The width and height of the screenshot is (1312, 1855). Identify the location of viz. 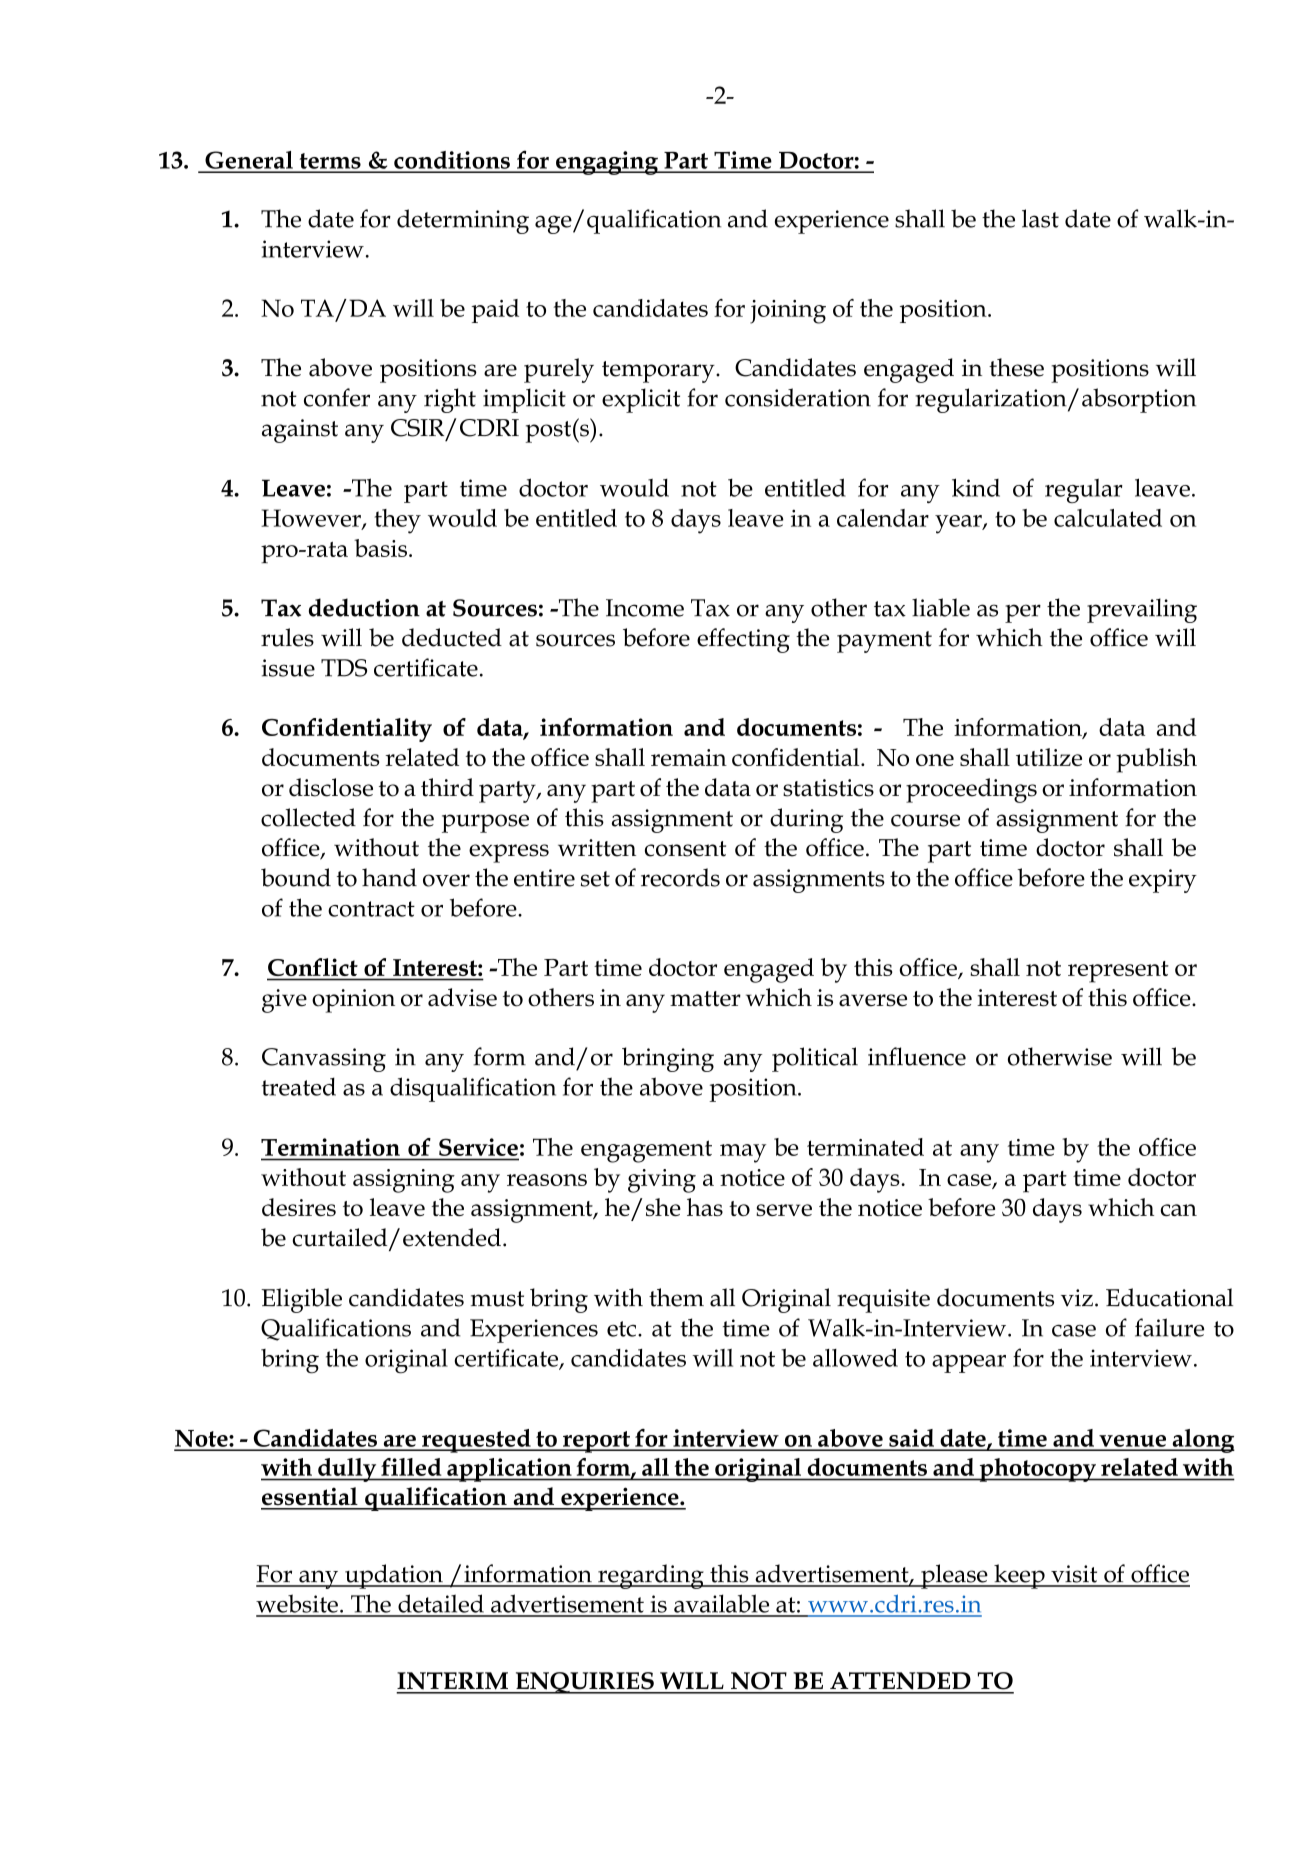
(1077, 1298).
